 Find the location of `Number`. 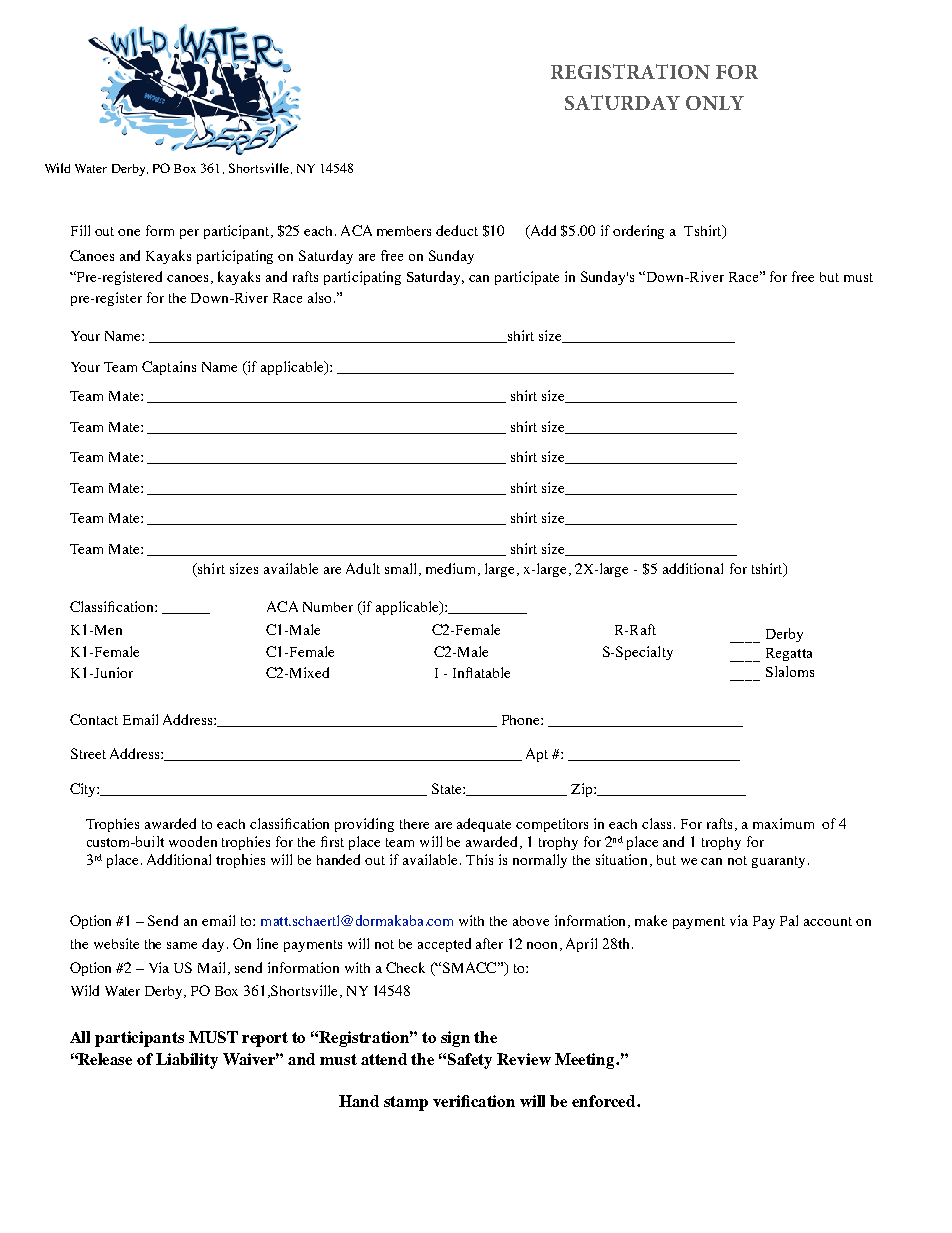

Number is located at coordinates (328, 607).
